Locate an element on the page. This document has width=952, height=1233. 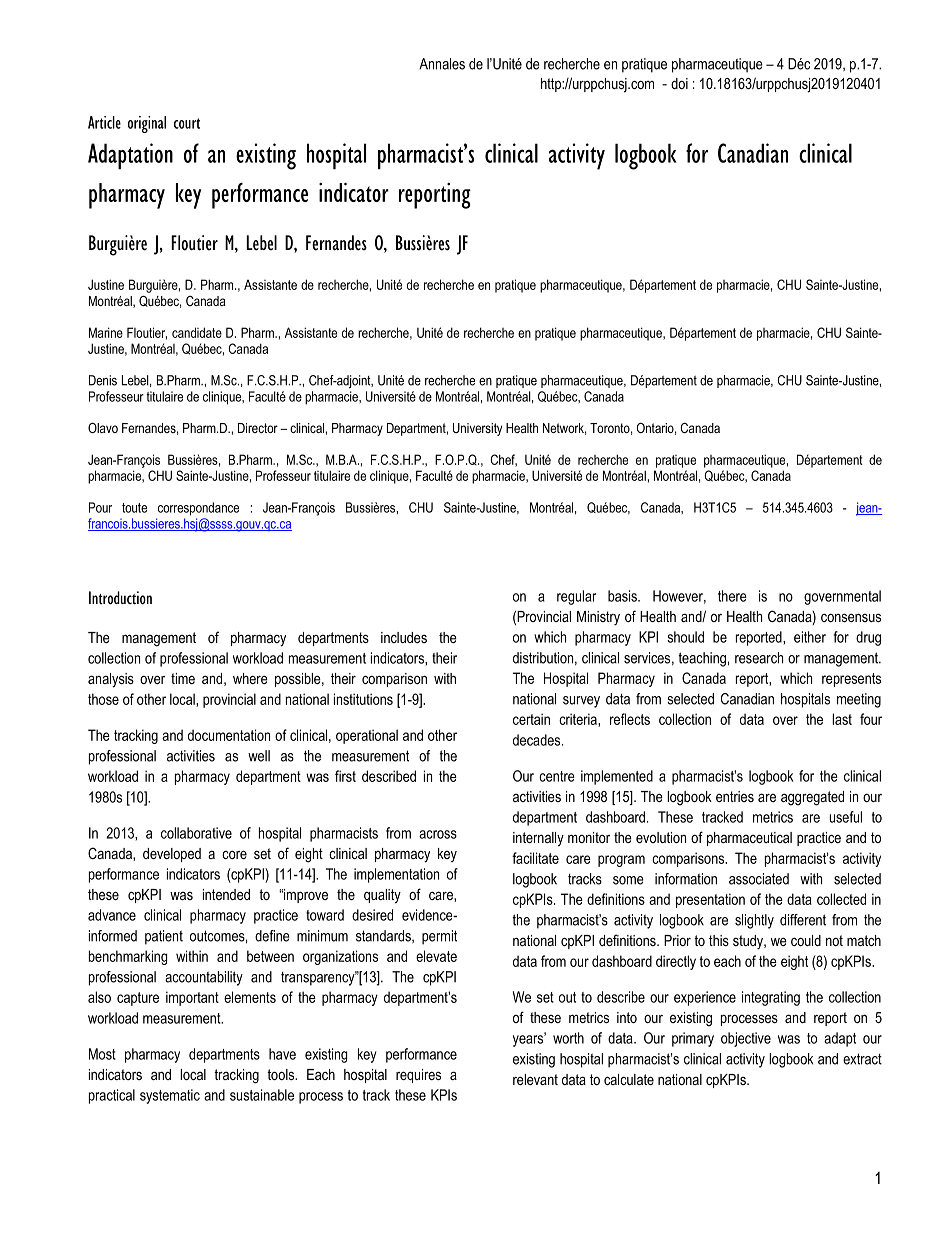
doi is located at coordinates (679, 83).
